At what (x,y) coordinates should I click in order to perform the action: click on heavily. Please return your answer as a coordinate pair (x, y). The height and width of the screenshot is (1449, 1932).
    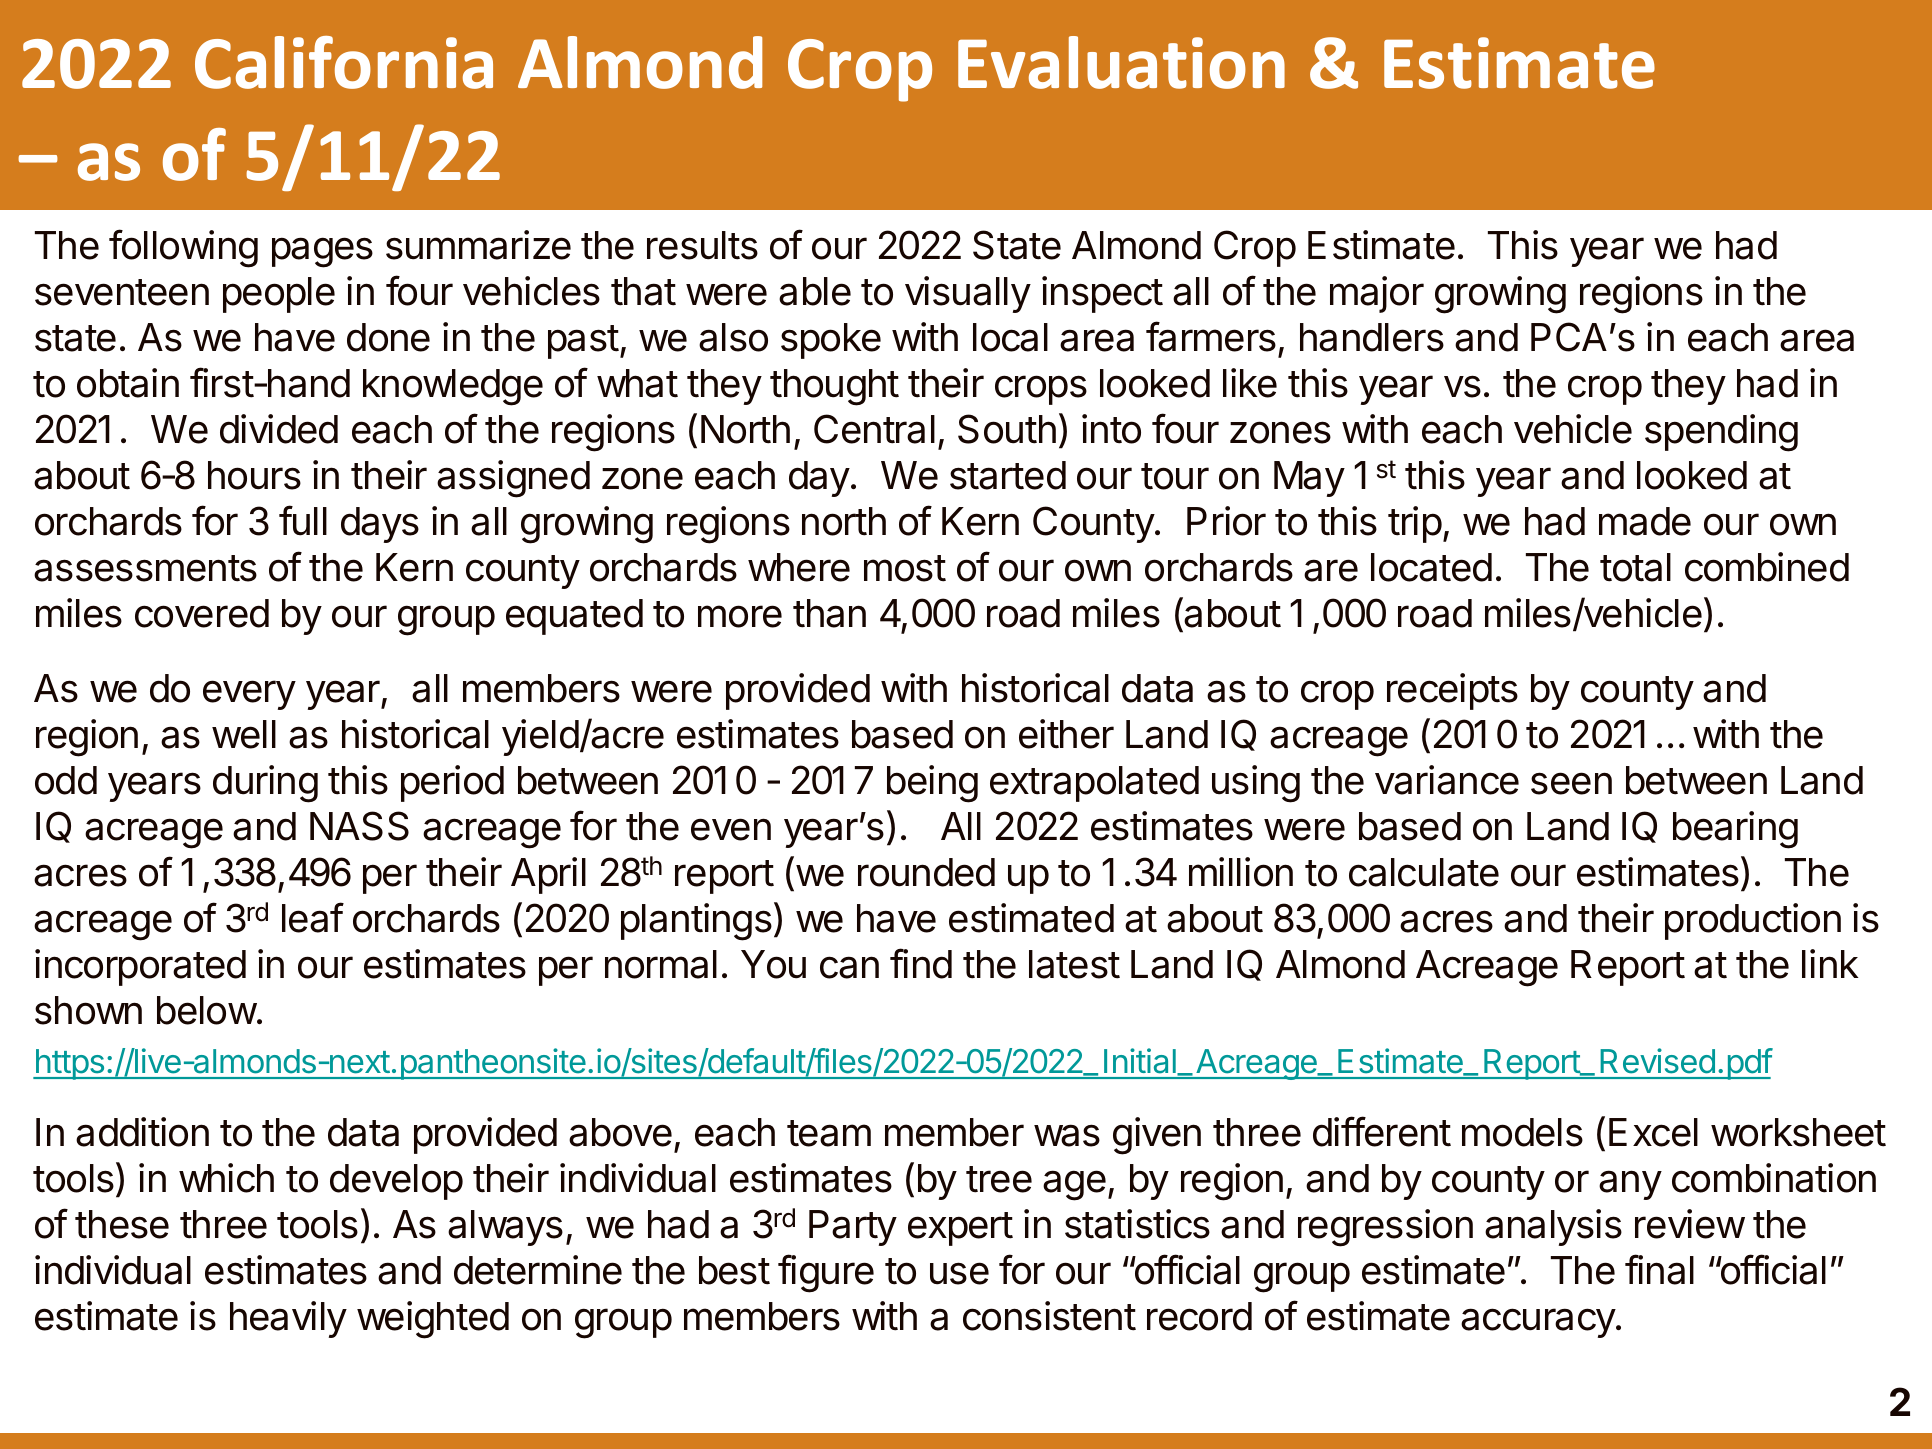
    Looking at the image, I should click on (288, 1319).
